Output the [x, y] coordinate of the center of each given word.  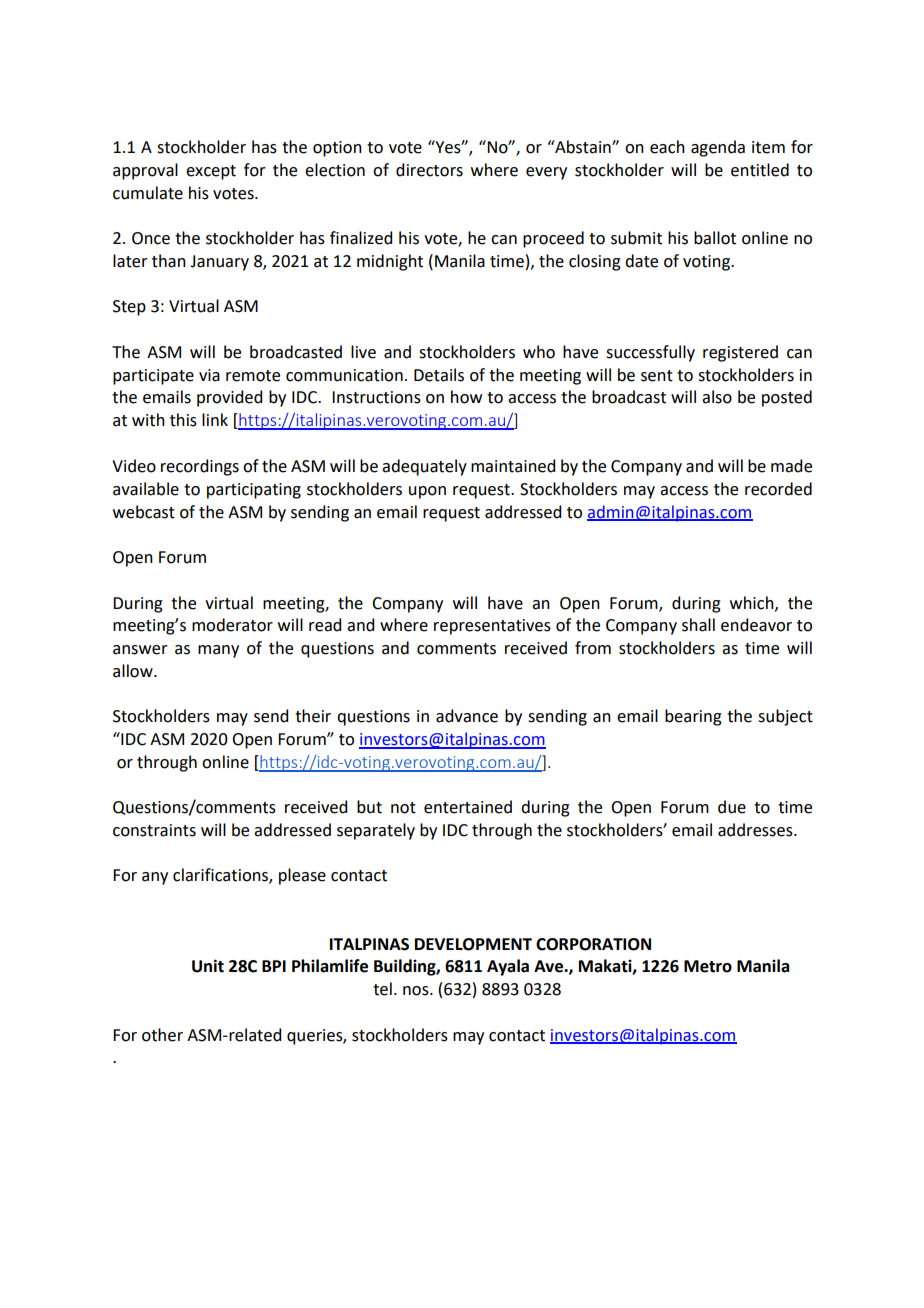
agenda [718, 148]
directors [429, 170]
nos [417, 991]
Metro [708, 966]
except [211, 172]
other [162, 1035]
